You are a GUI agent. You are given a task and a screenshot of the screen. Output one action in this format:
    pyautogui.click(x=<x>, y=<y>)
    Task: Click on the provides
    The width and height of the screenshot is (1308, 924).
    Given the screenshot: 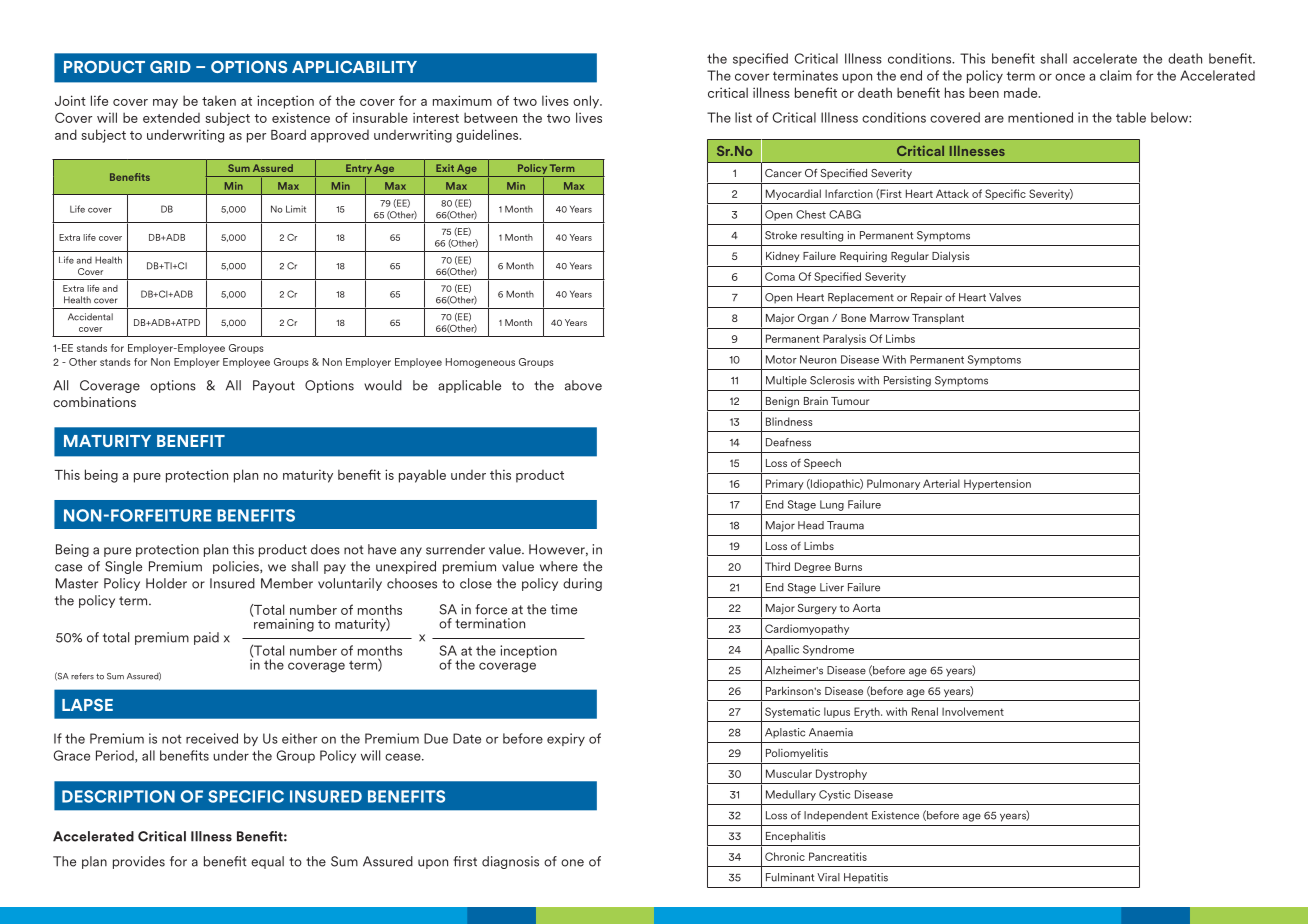 What is the action you would take?
    pyautogui.click(x=139, y=862)
